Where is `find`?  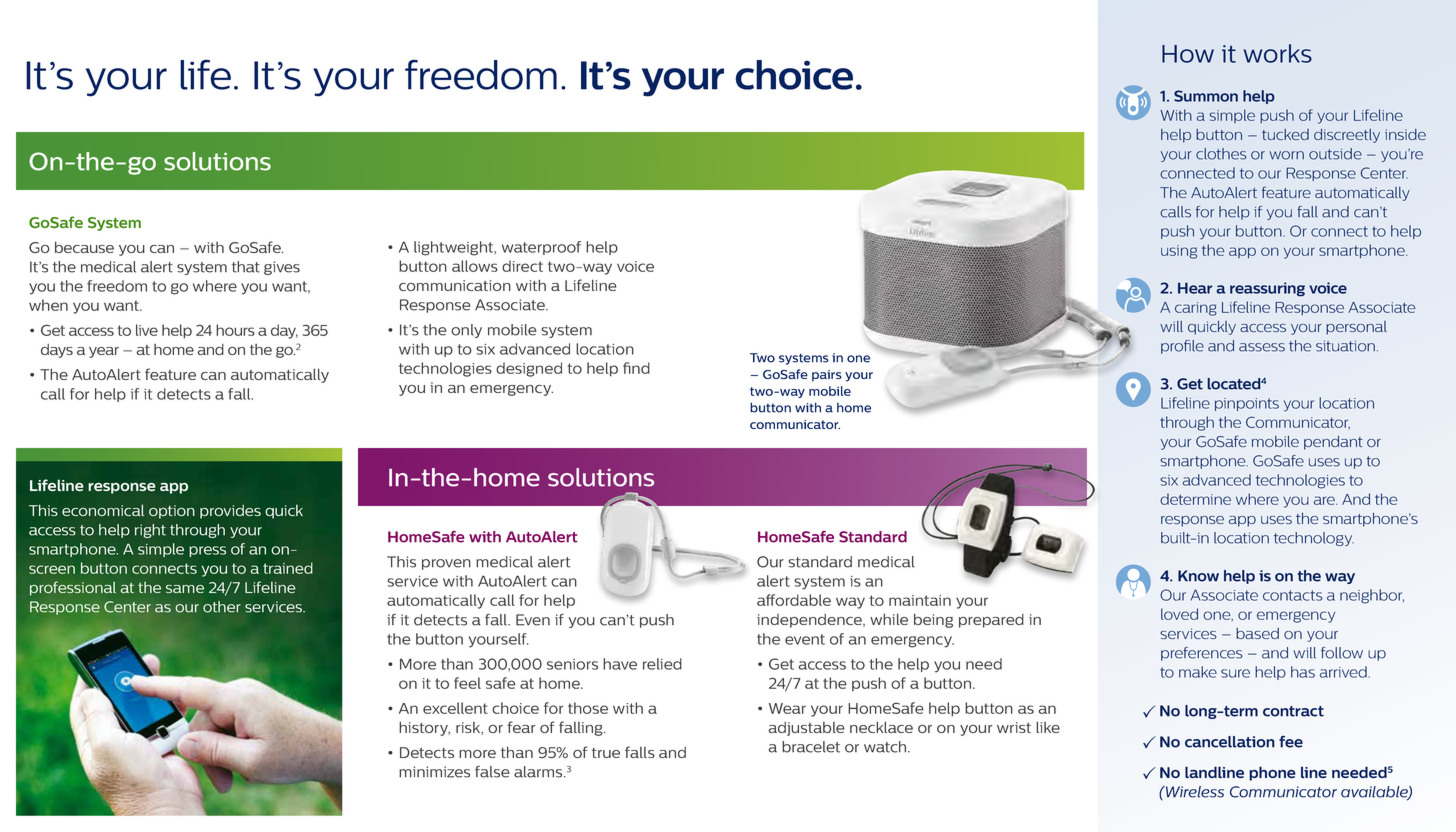 find is located at coordinates (636, 368).
